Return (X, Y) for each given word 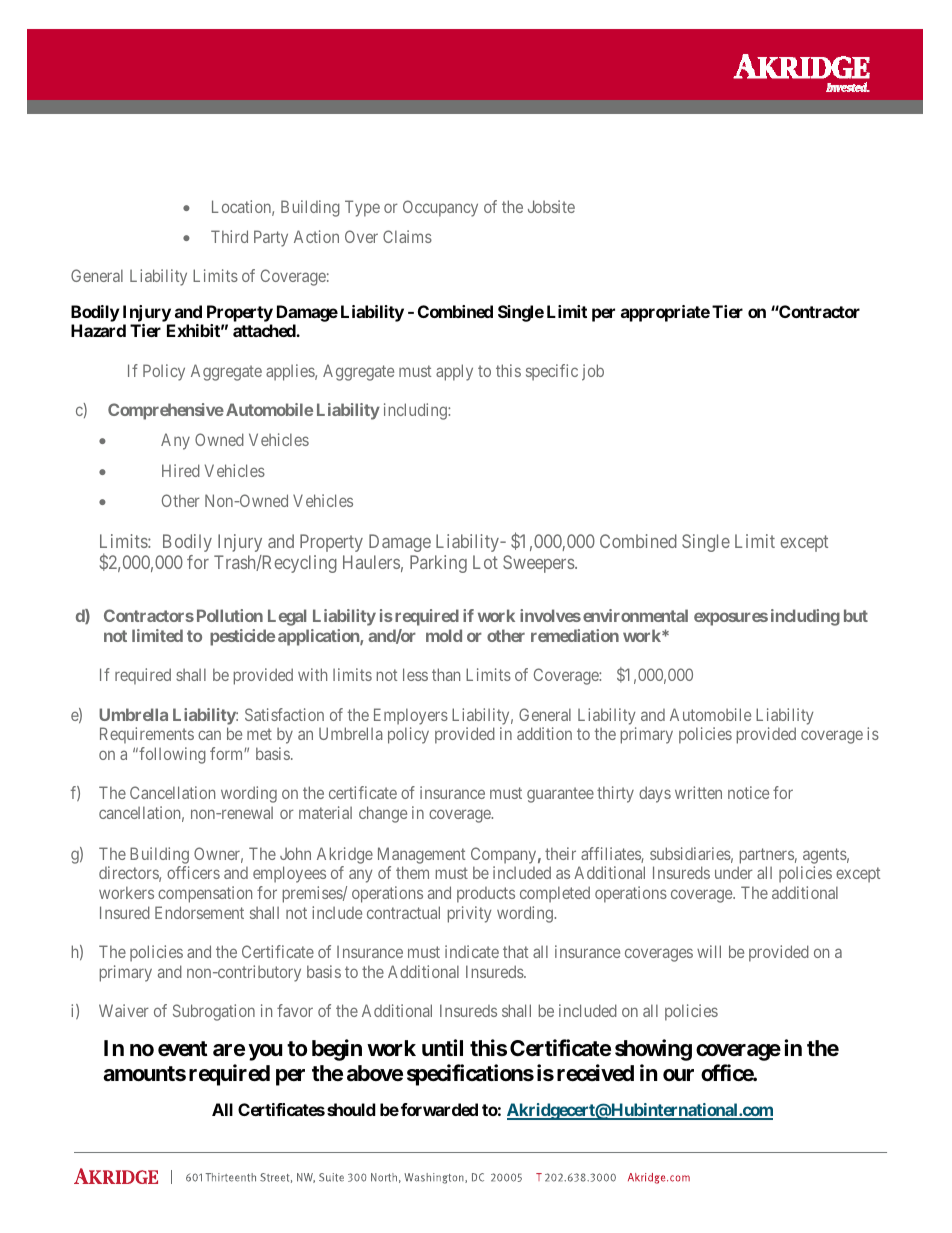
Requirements (147, 735)
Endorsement (199, 912)
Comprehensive (166, 411)
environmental (635, 615)
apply (454, 372)
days (655, 794)
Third (229, 236)
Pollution (230, 615)
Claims (407, 236)
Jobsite (551, 206)
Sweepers (539, 564)
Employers (411, 716)
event (183, 1049)
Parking (438, 564)
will (709, 951)
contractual (403, 912)
